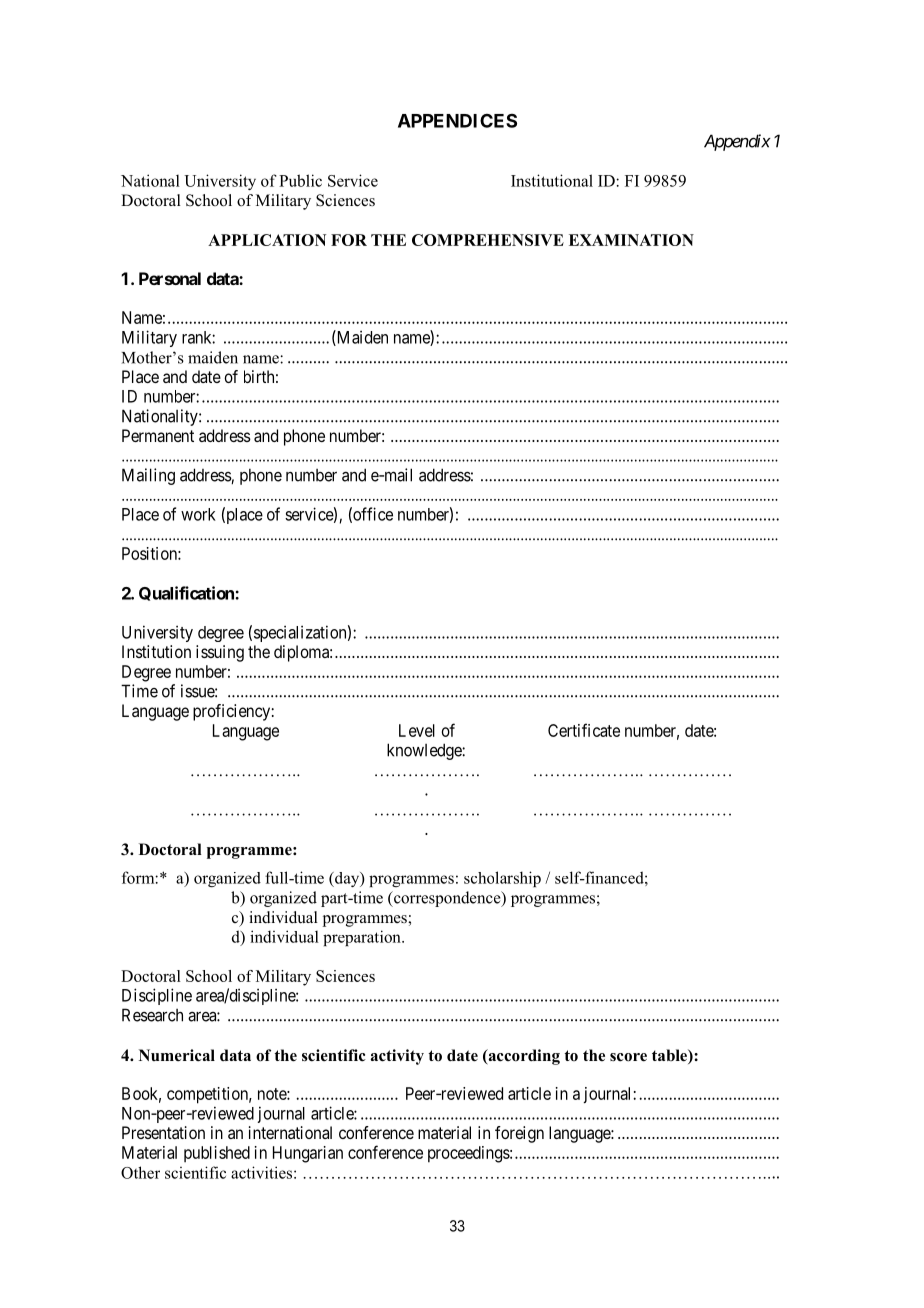 The height and width of the screenshot is (1308, 924). What do you see at coordinates (628, 1057) in the screenshot?
I see `score` at bounding box center [628, 1057].
